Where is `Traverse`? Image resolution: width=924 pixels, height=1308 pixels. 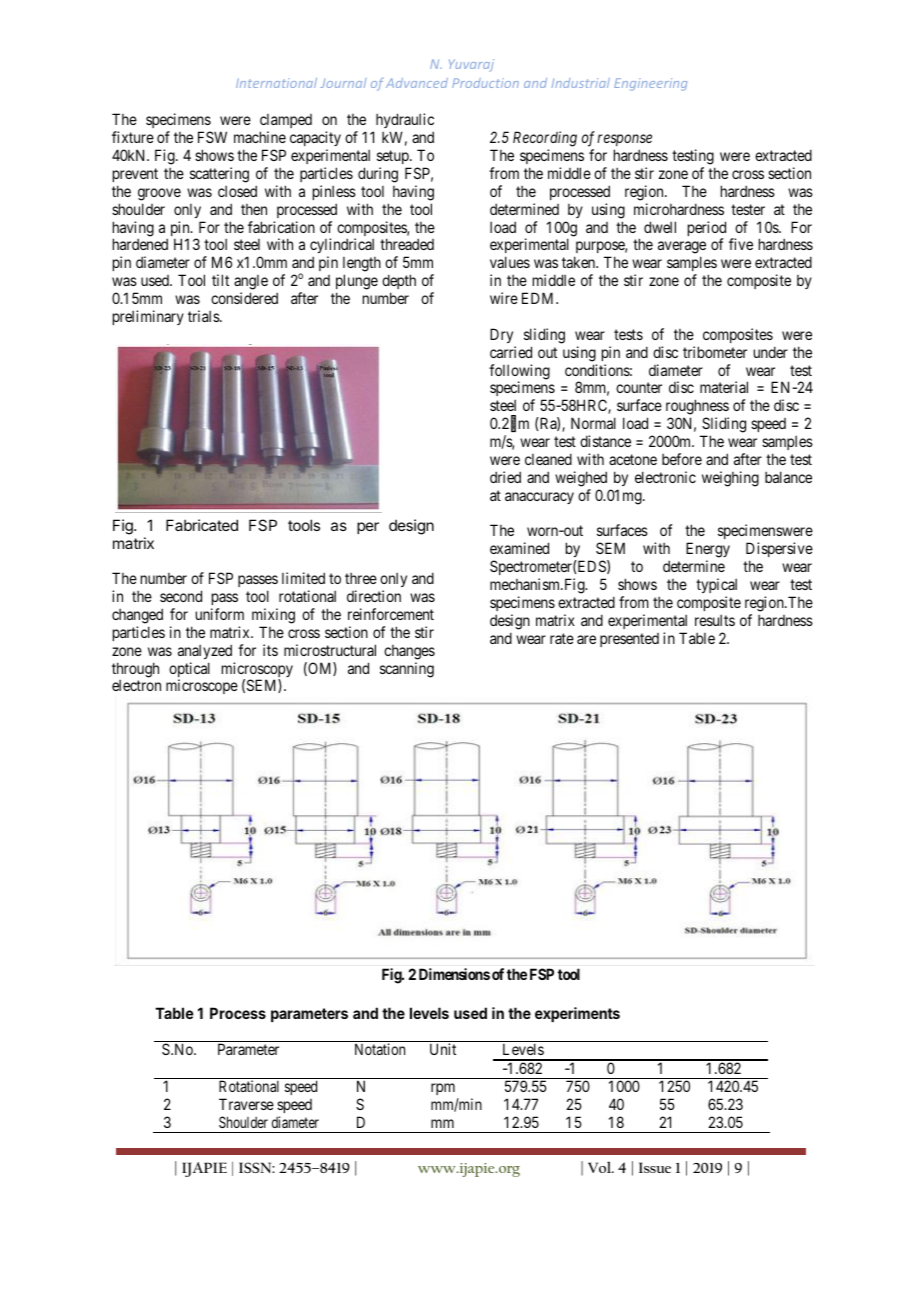
Traverse is located at coordinates (246, 1104).
